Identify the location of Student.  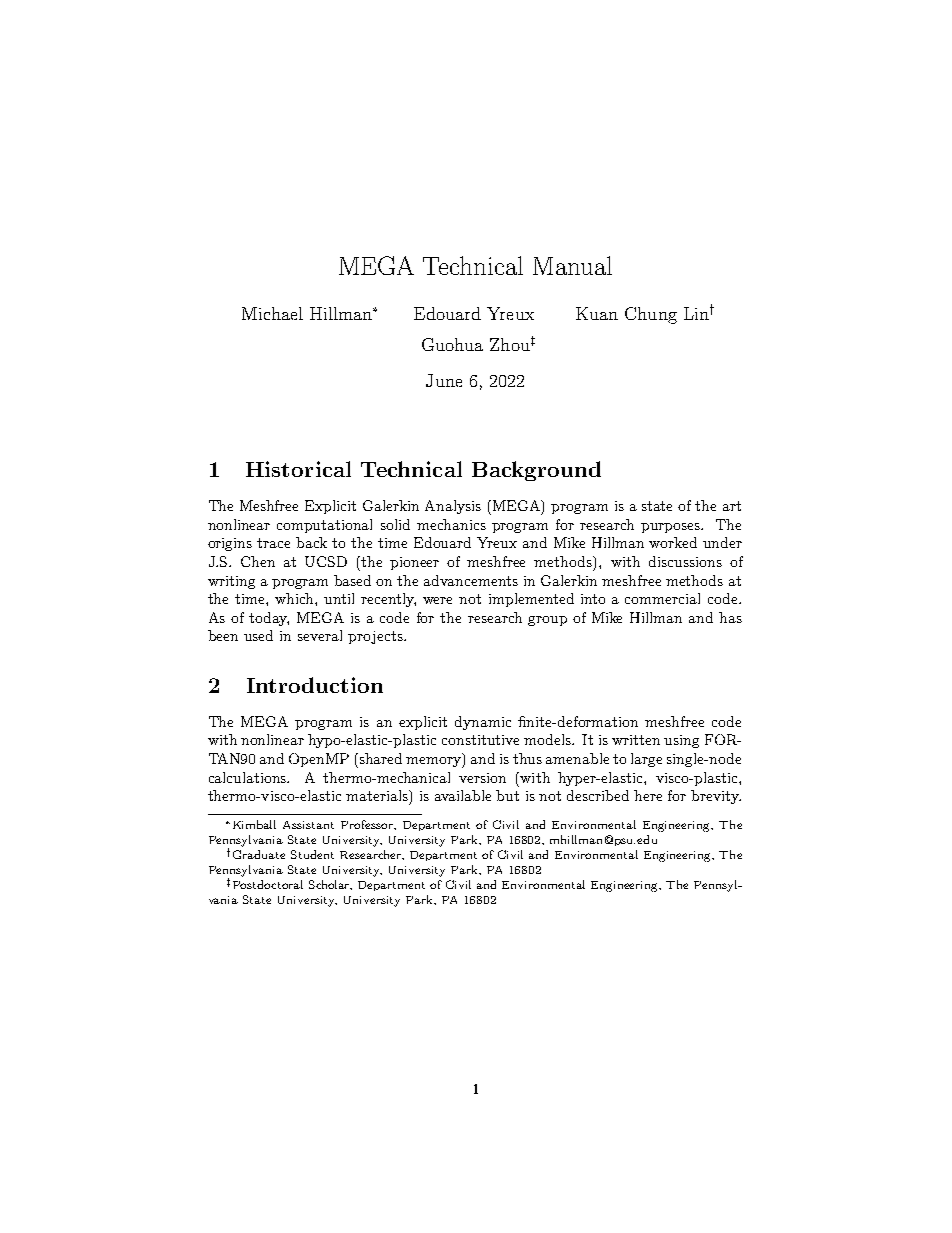
(312, 854).
